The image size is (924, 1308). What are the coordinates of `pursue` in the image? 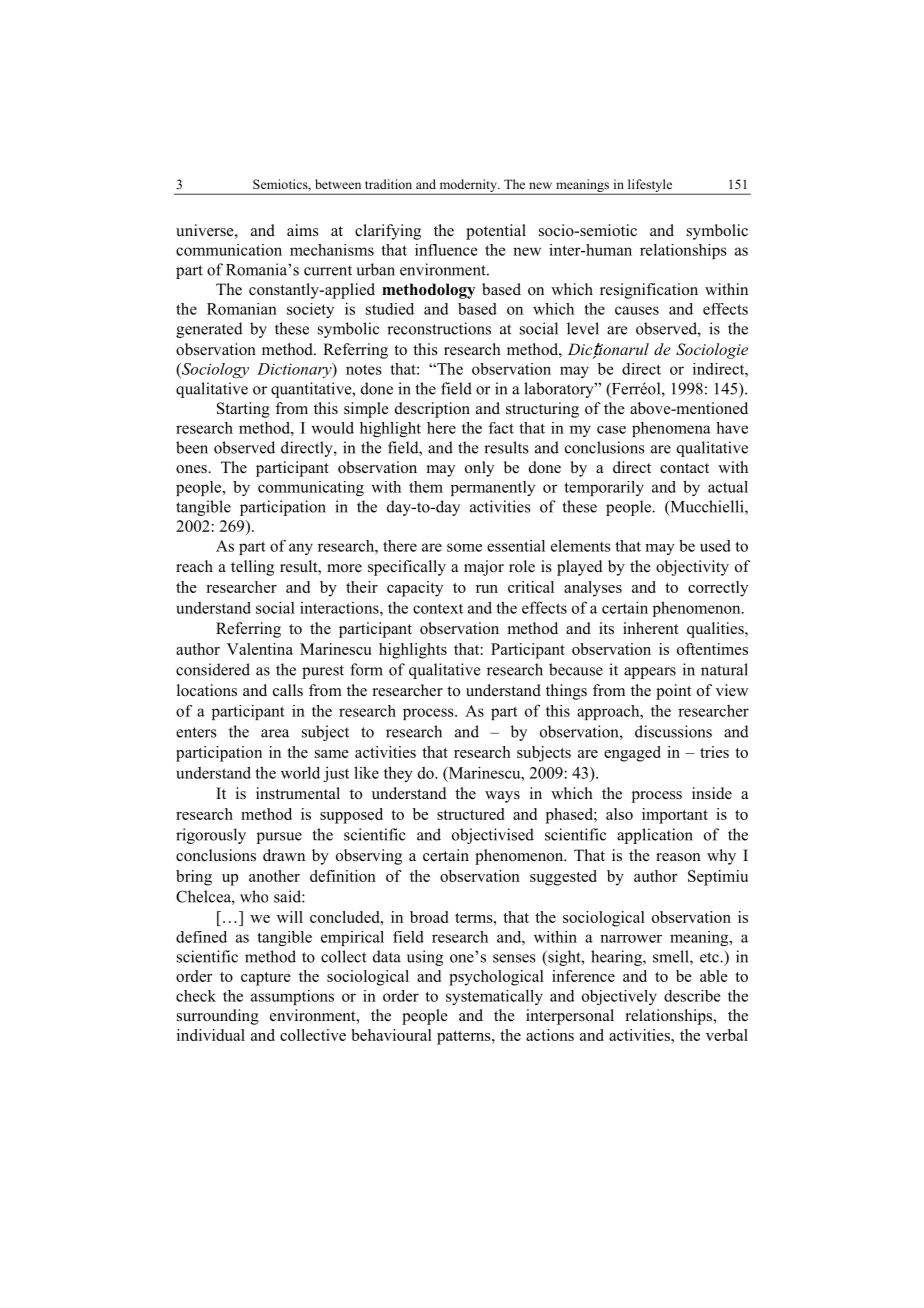 It's located at (279, 838).
